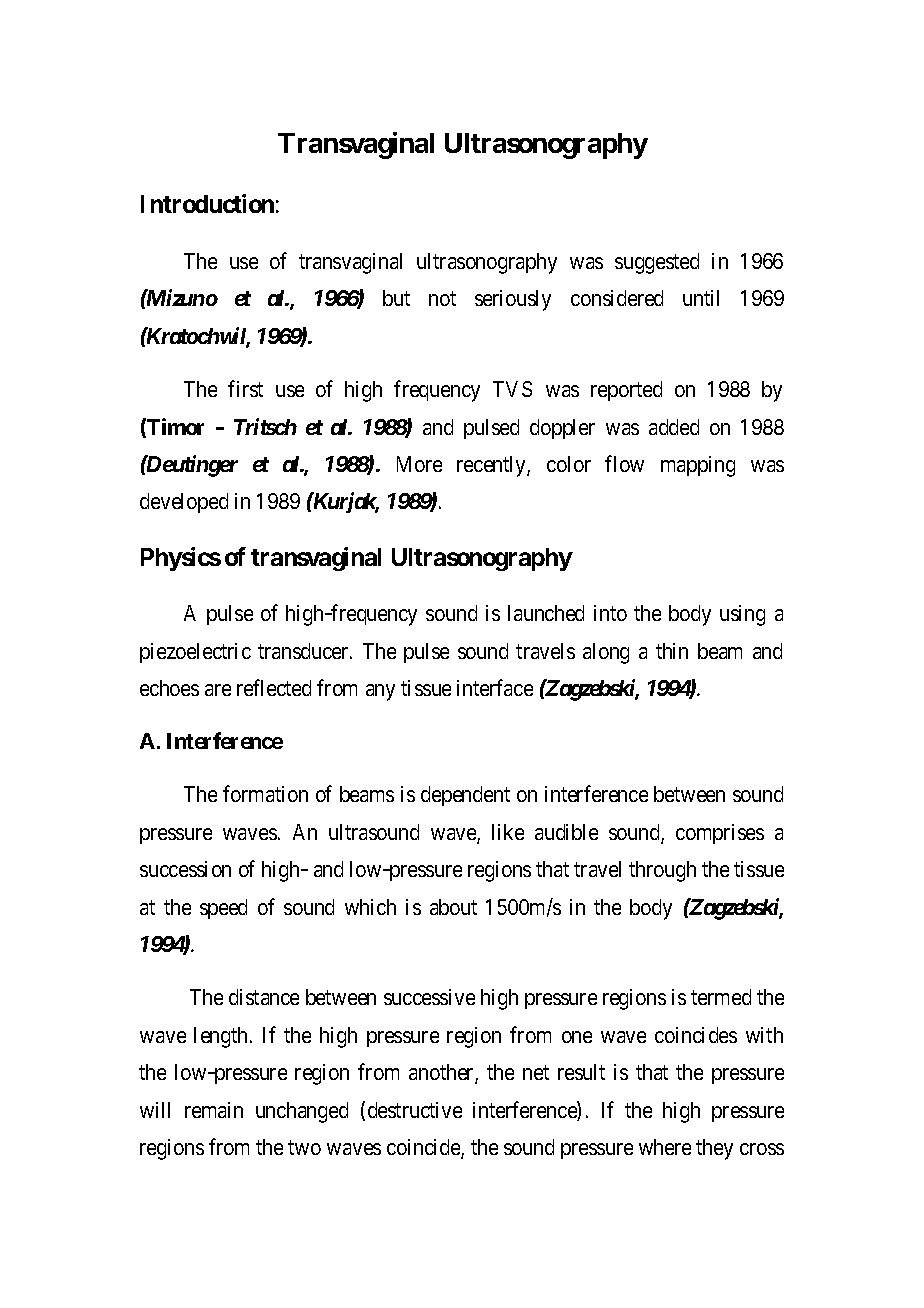  I want to click on interface, so click(495, 687).
